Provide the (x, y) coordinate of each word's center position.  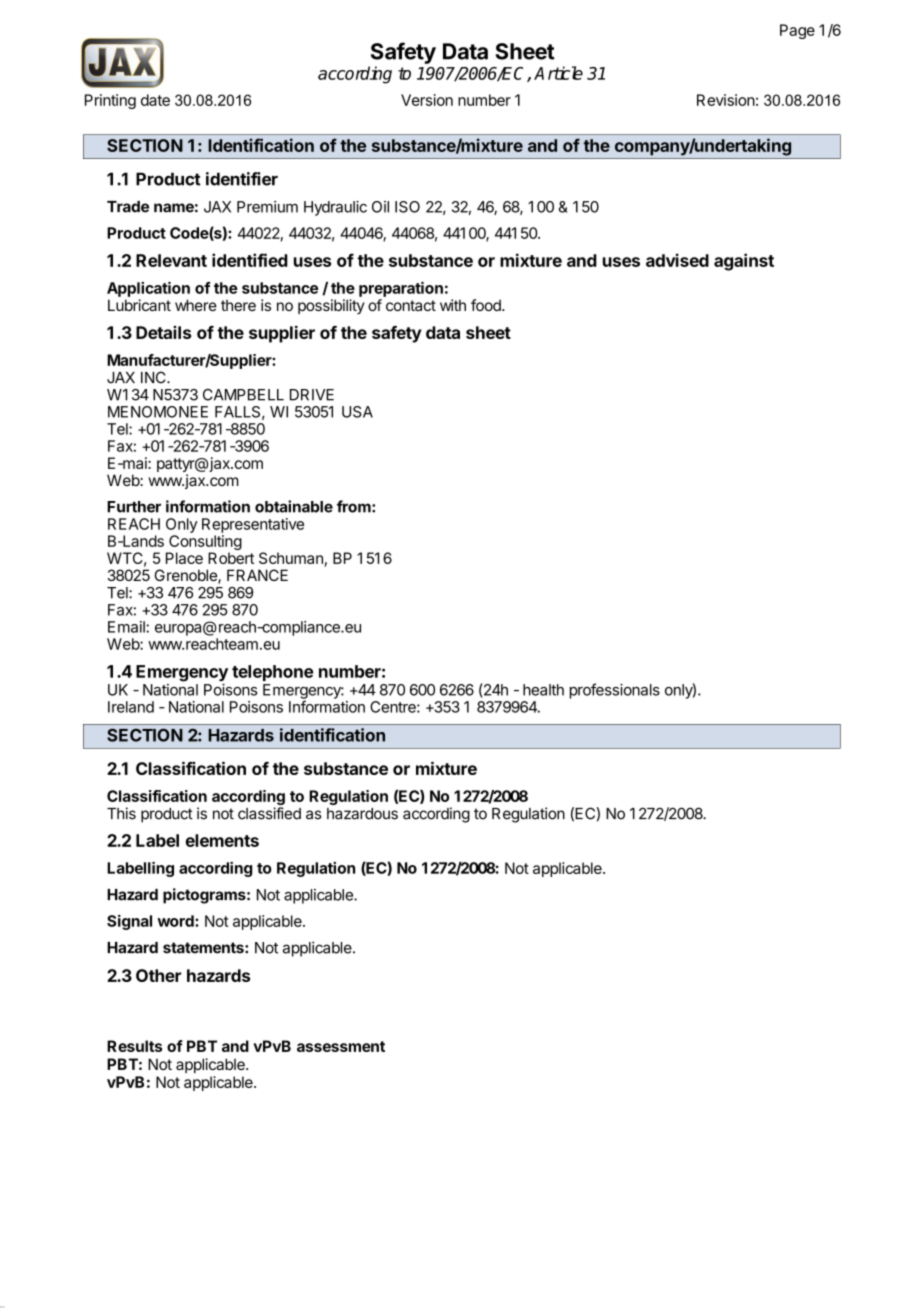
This (121, 813)
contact (411, 305)
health (543, 690)
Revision (726, 100)
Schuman (291, 558)
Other (158, 975)
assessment (341, 1046)
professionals (615, 691)
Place (184, 558)
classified (269, 813)
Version (427, 100)
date (155, 100)
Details (163, 332)
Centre (394, 707)
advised (677, 260)
